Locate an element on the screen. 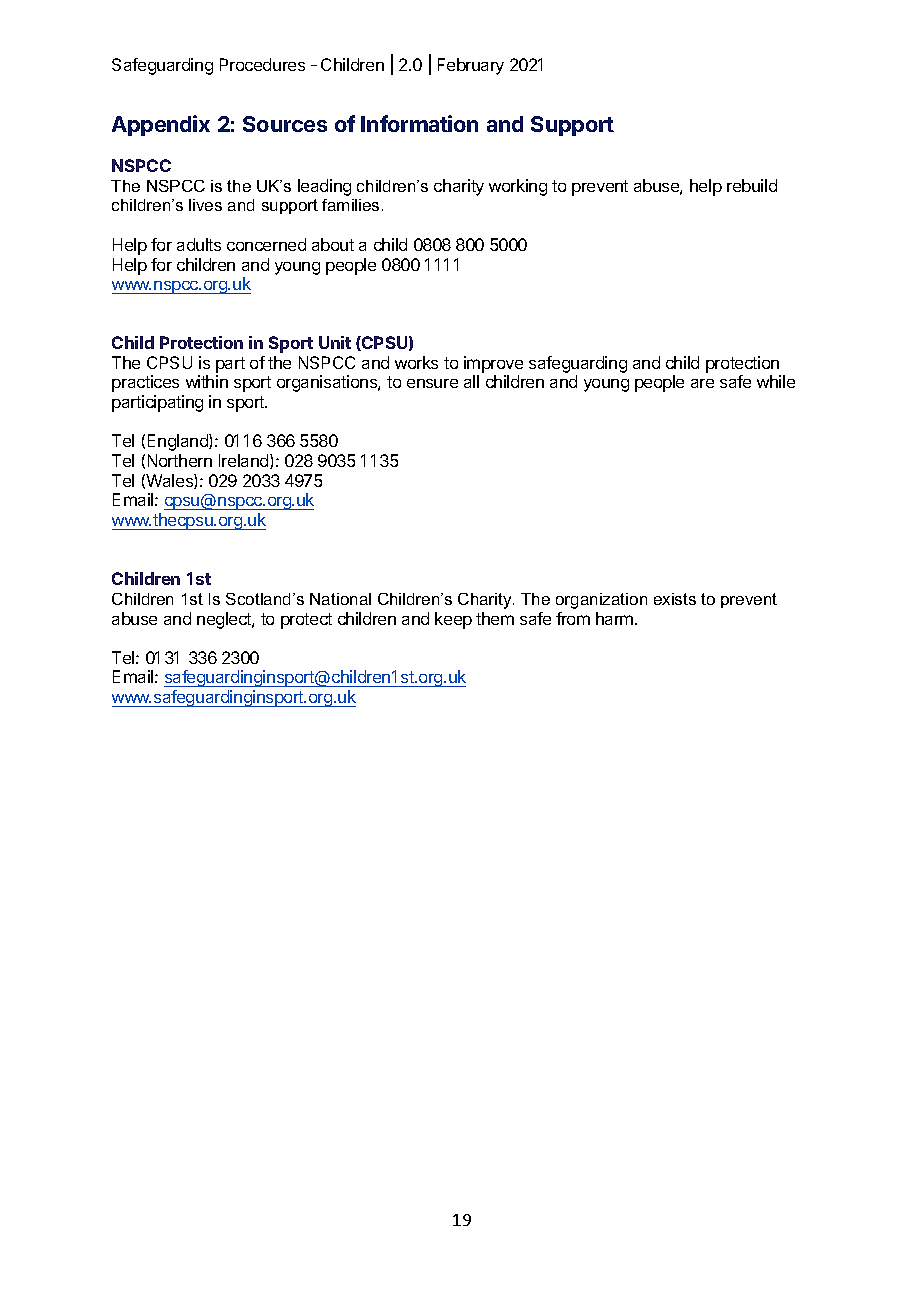  within is located at coordinates (207, 381).
